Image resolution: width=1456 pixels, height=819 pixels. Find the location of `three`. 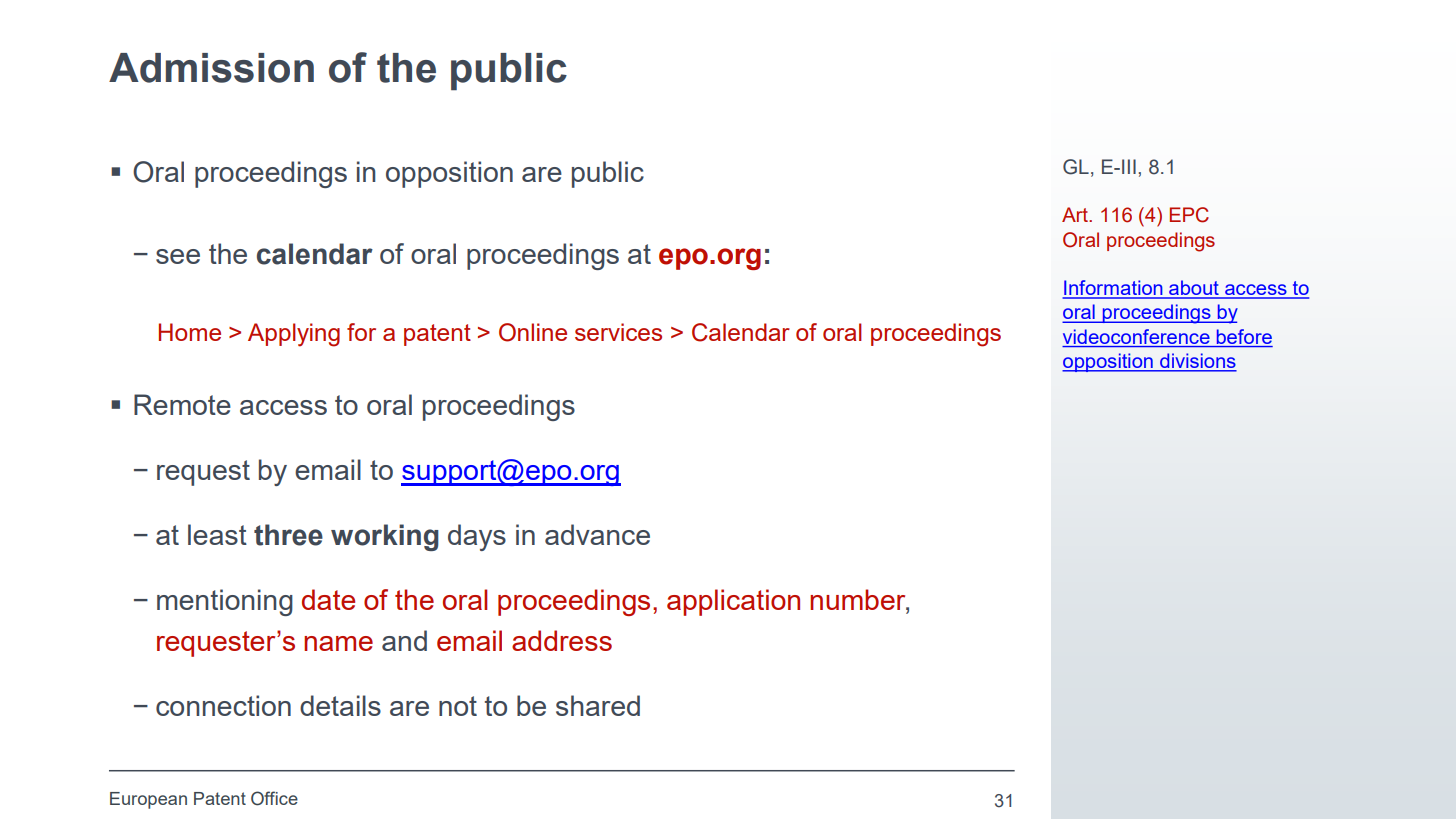

three is located at coordinates (288, 535).
